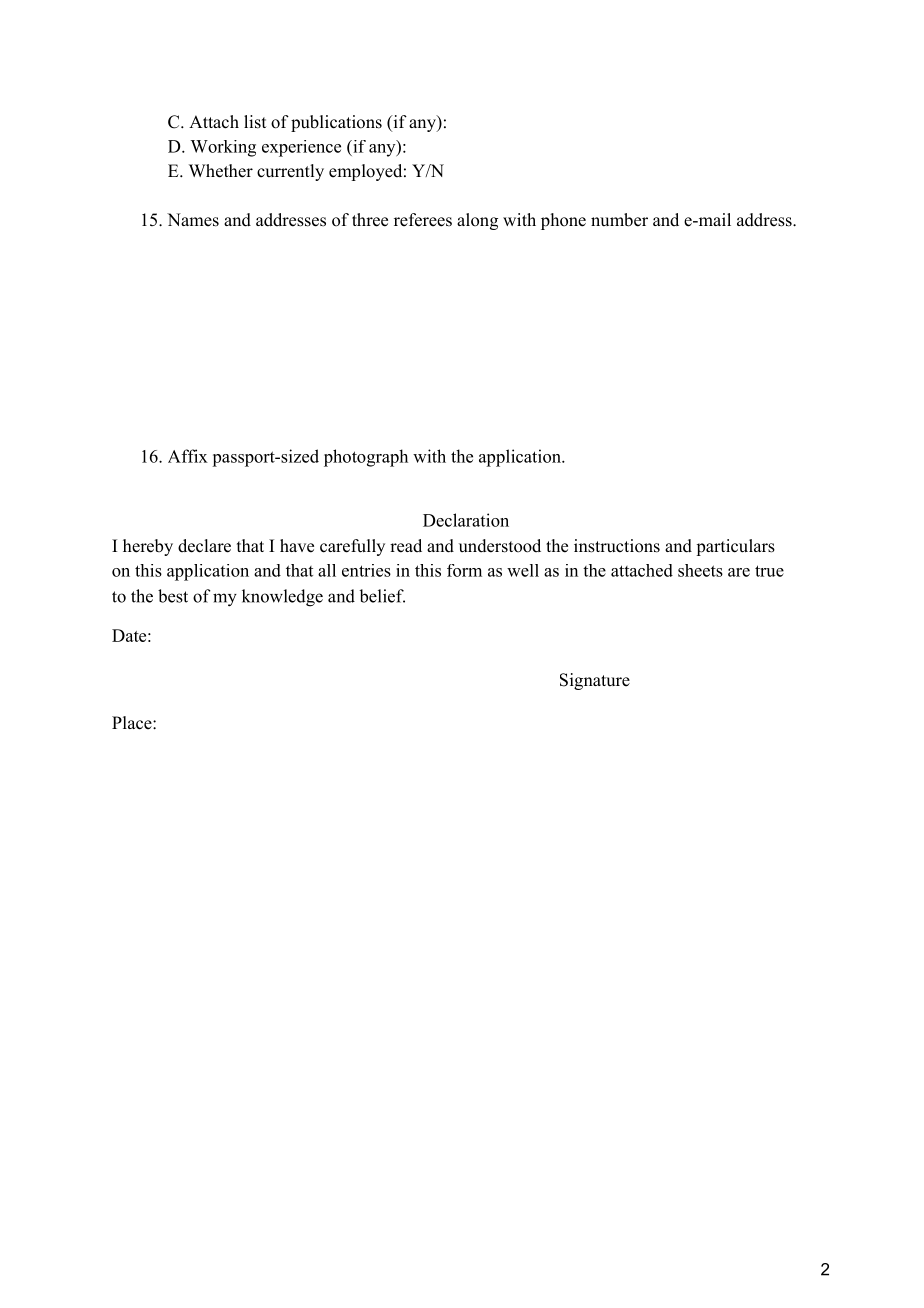 Image resolution: width=924 pixels, height=1308 pixels. Describe the element at coordinates (366, 458) in the screenshot. I see `photograph` at that location.
